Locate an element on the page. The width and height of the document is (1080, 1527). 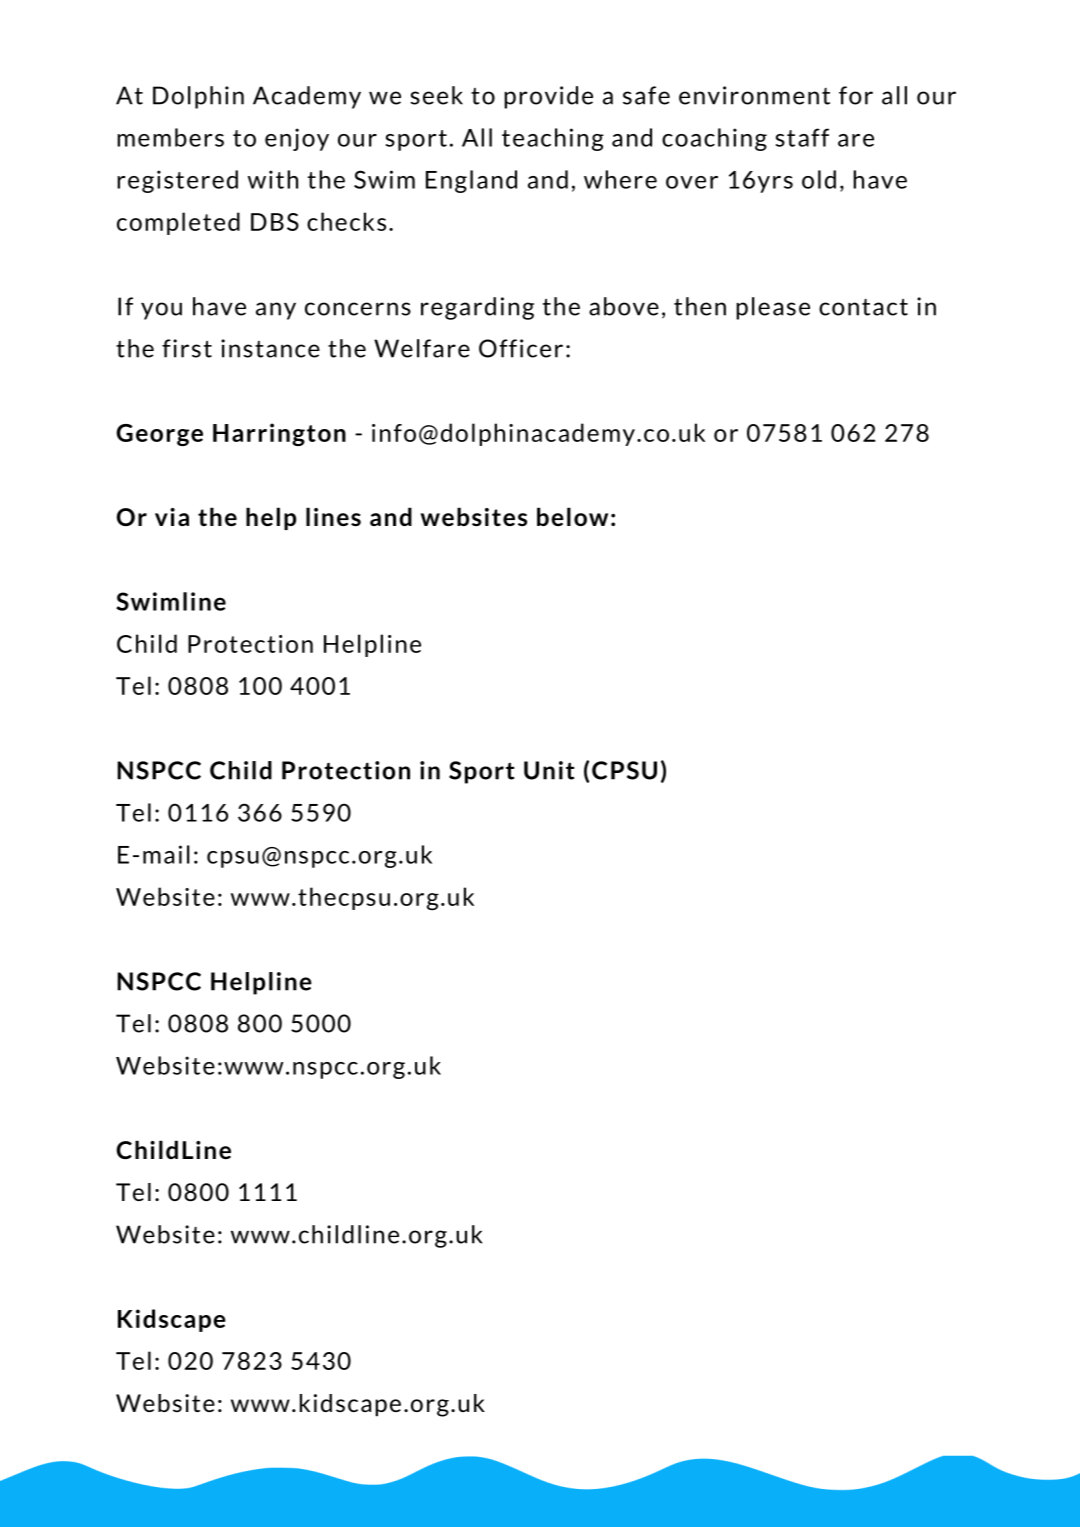
please is located at coordinates (773, 308).
